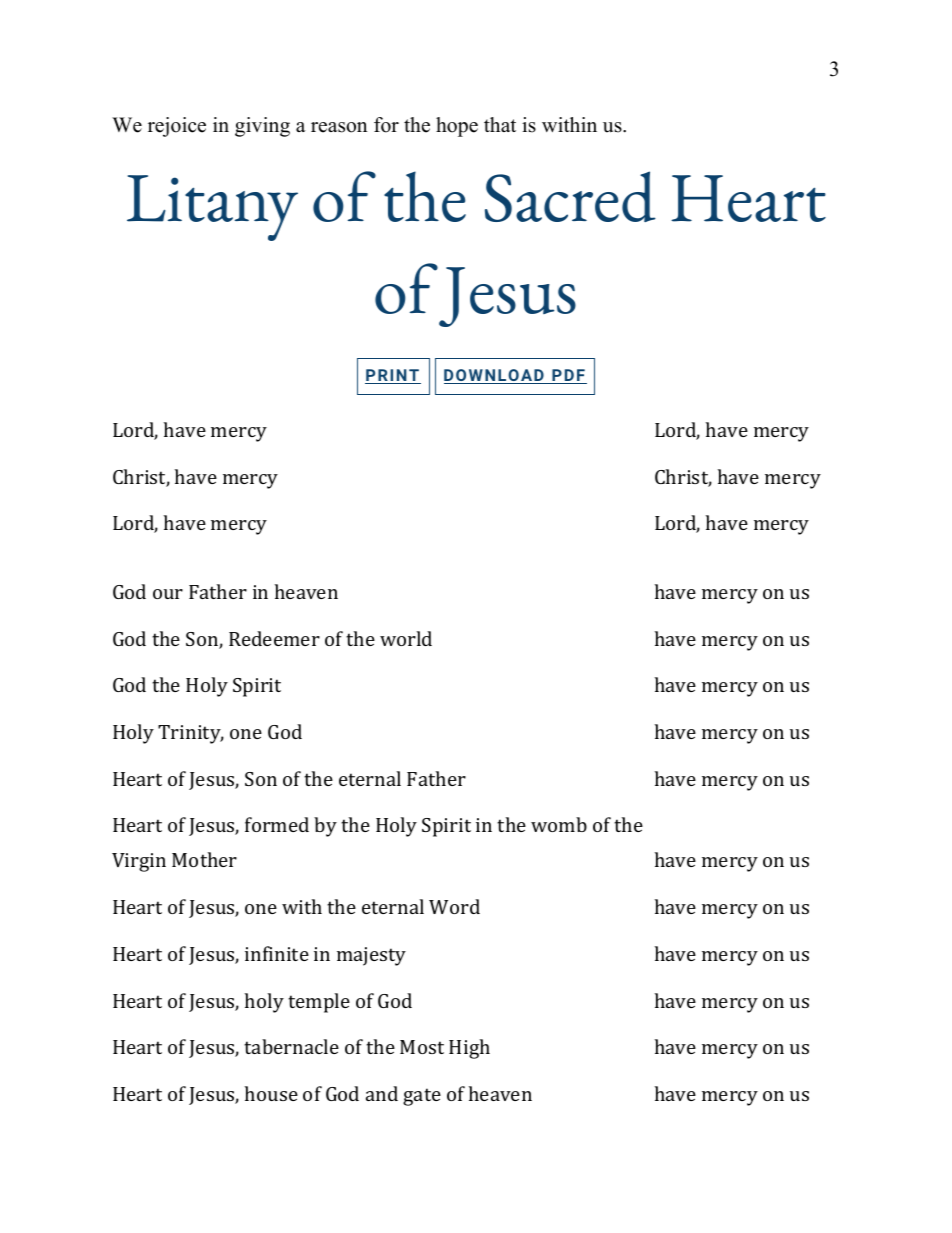 This document has width=952, height=1233. Describe the element at coordinates (177, 127) in the document. I see `rejoice` at that location.
